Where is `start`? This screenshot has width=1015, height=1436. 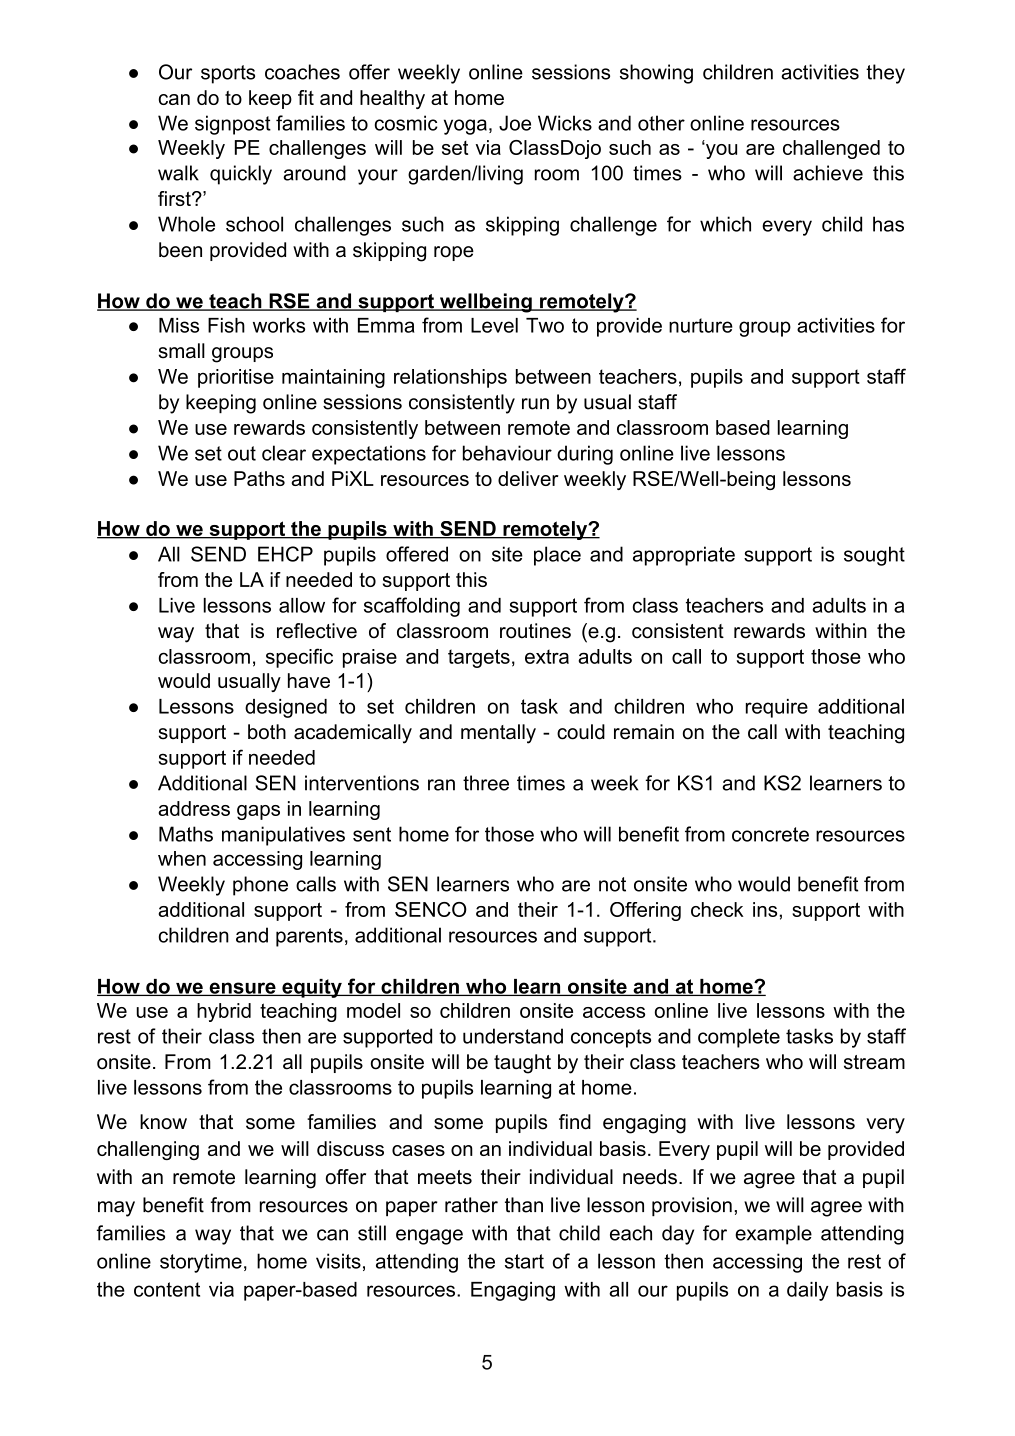
start is located at coordinates (524, 1261).
